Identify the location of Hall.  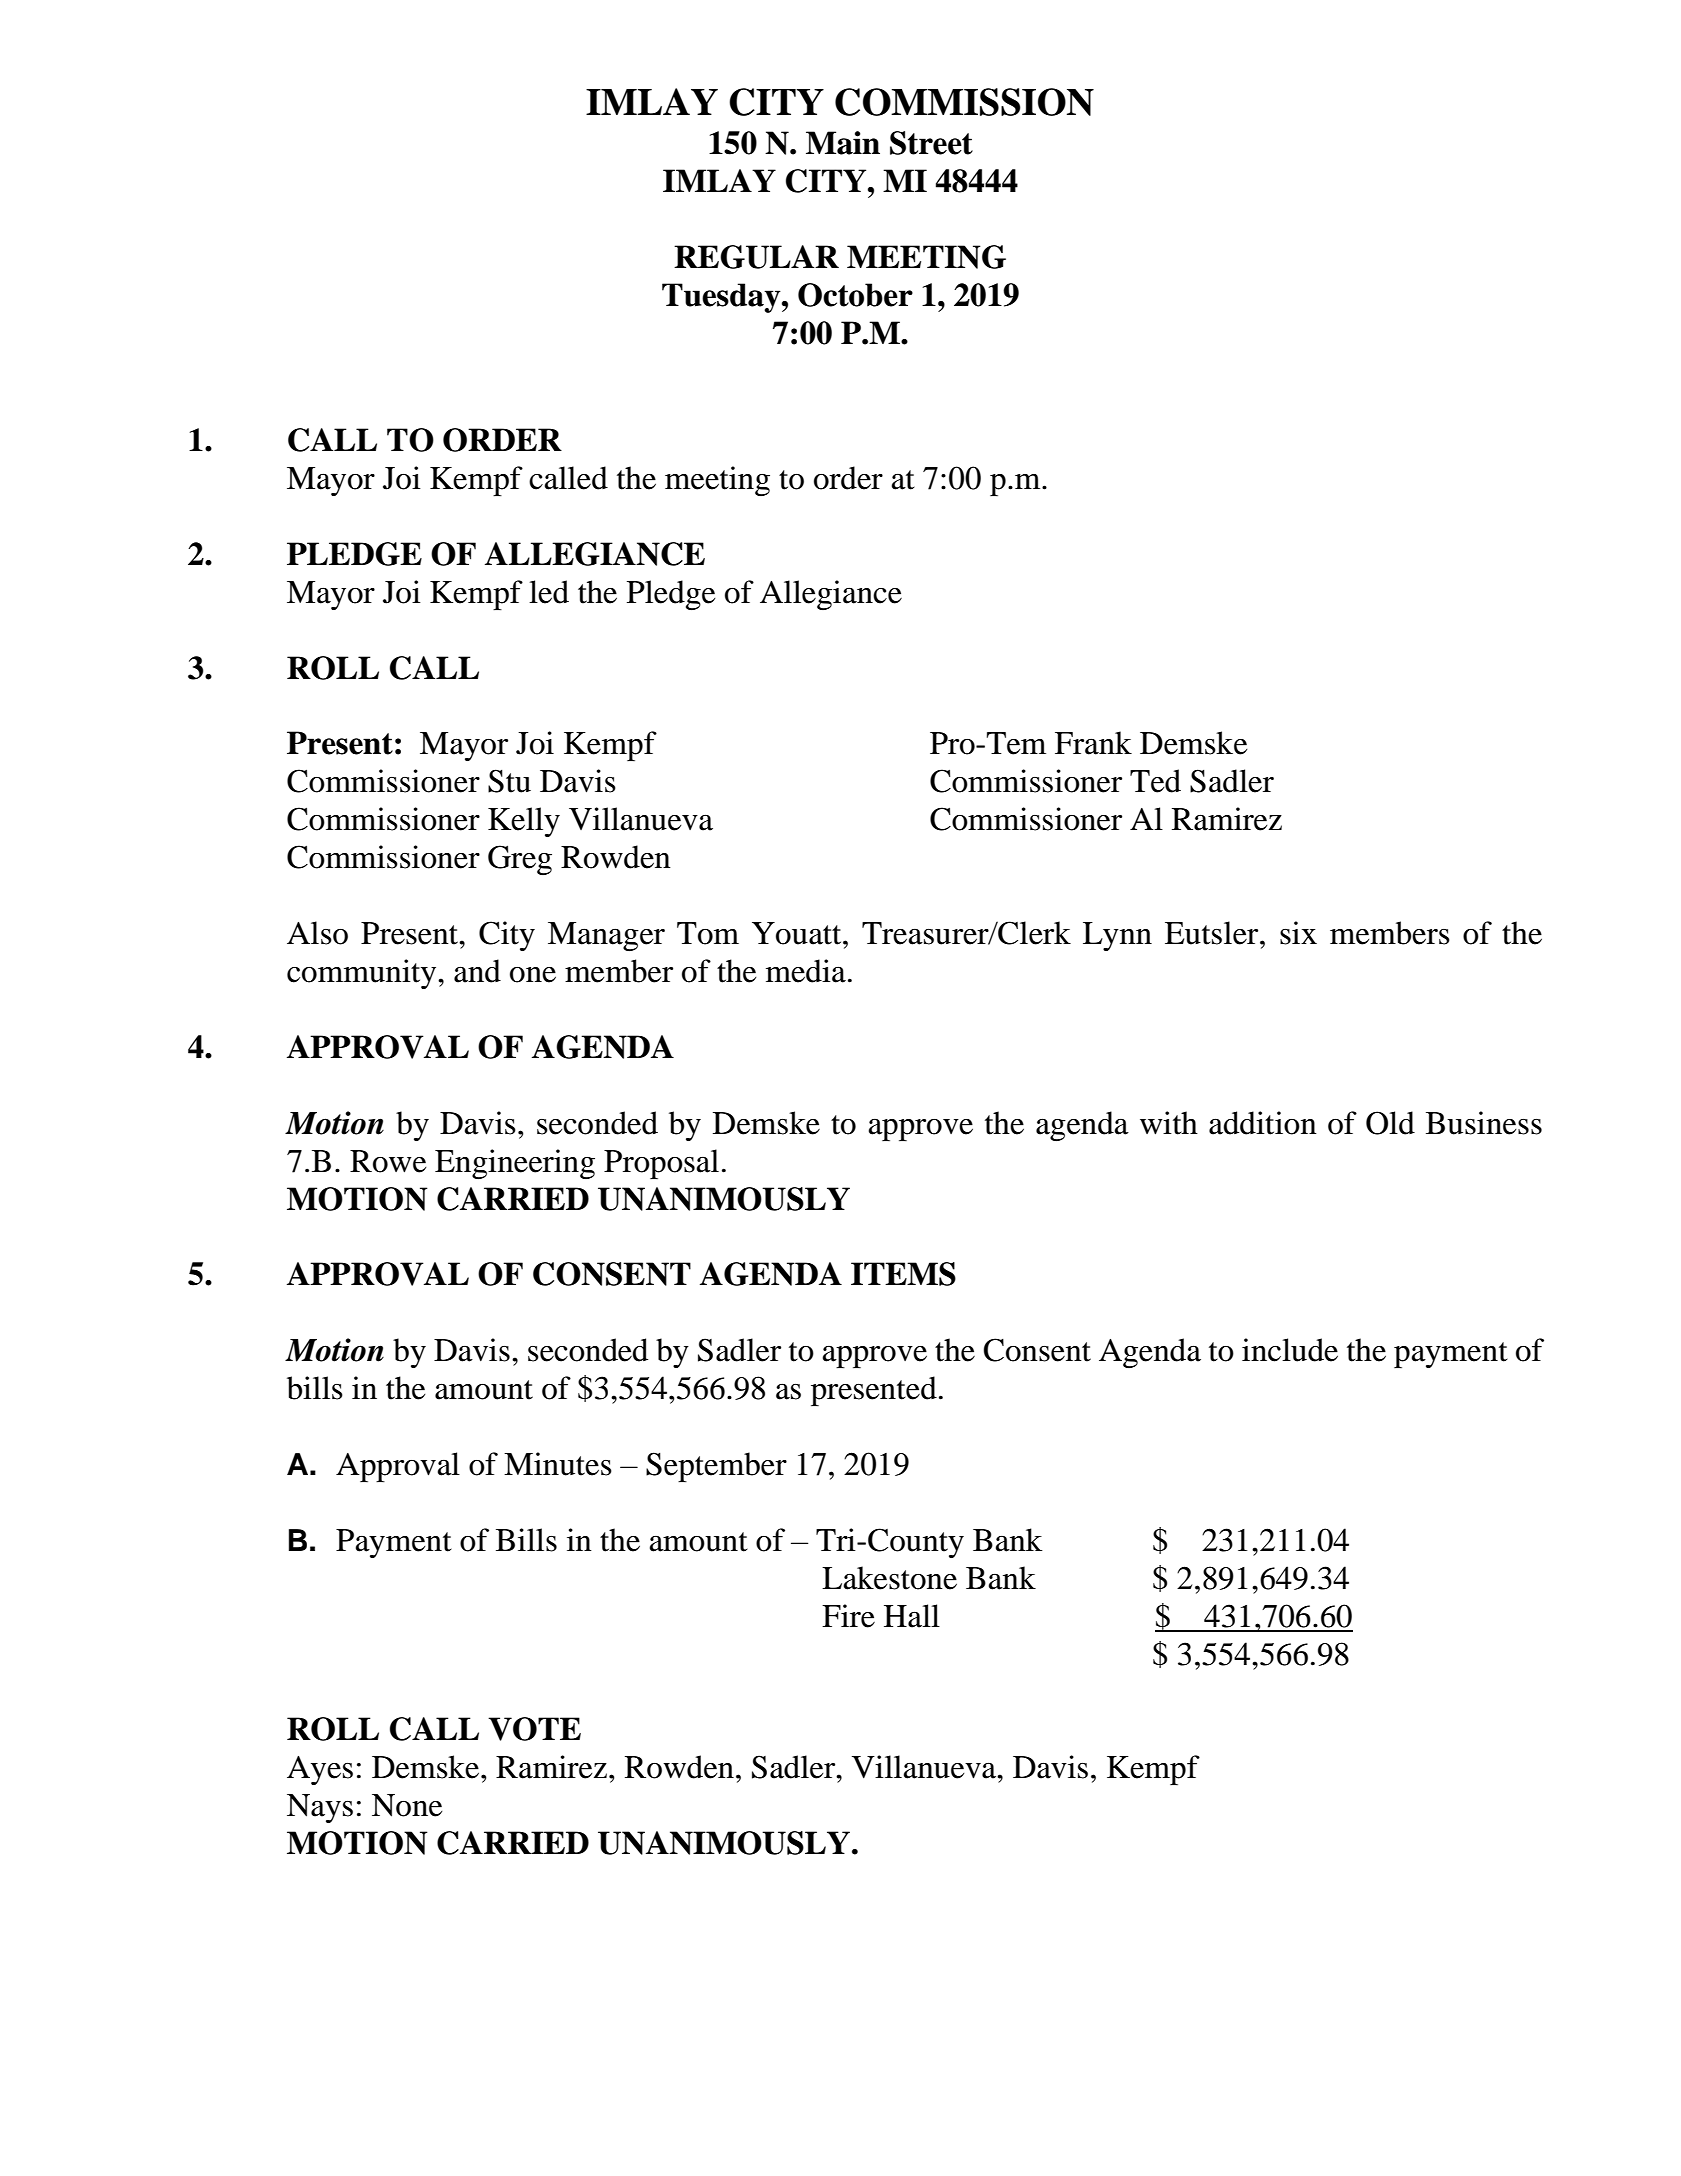
(912, 1616).
